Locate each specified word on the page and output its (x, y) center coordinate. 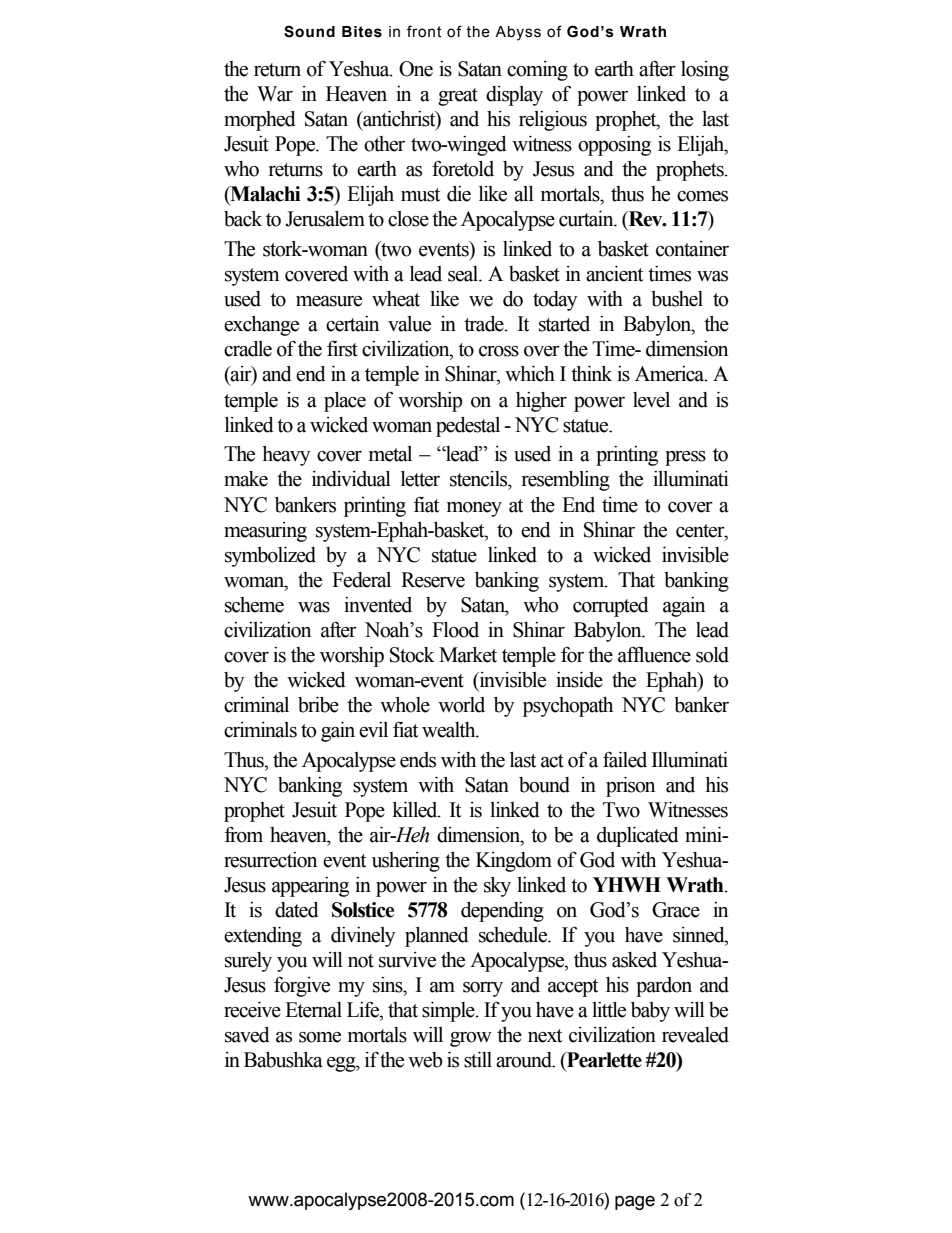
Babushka (283, 1060)
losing (705, 71)
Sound (309, 31)
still (478, 1060)
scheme (254, 605)
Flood (455, 630)
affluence (654, 654)
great (458, 97)
